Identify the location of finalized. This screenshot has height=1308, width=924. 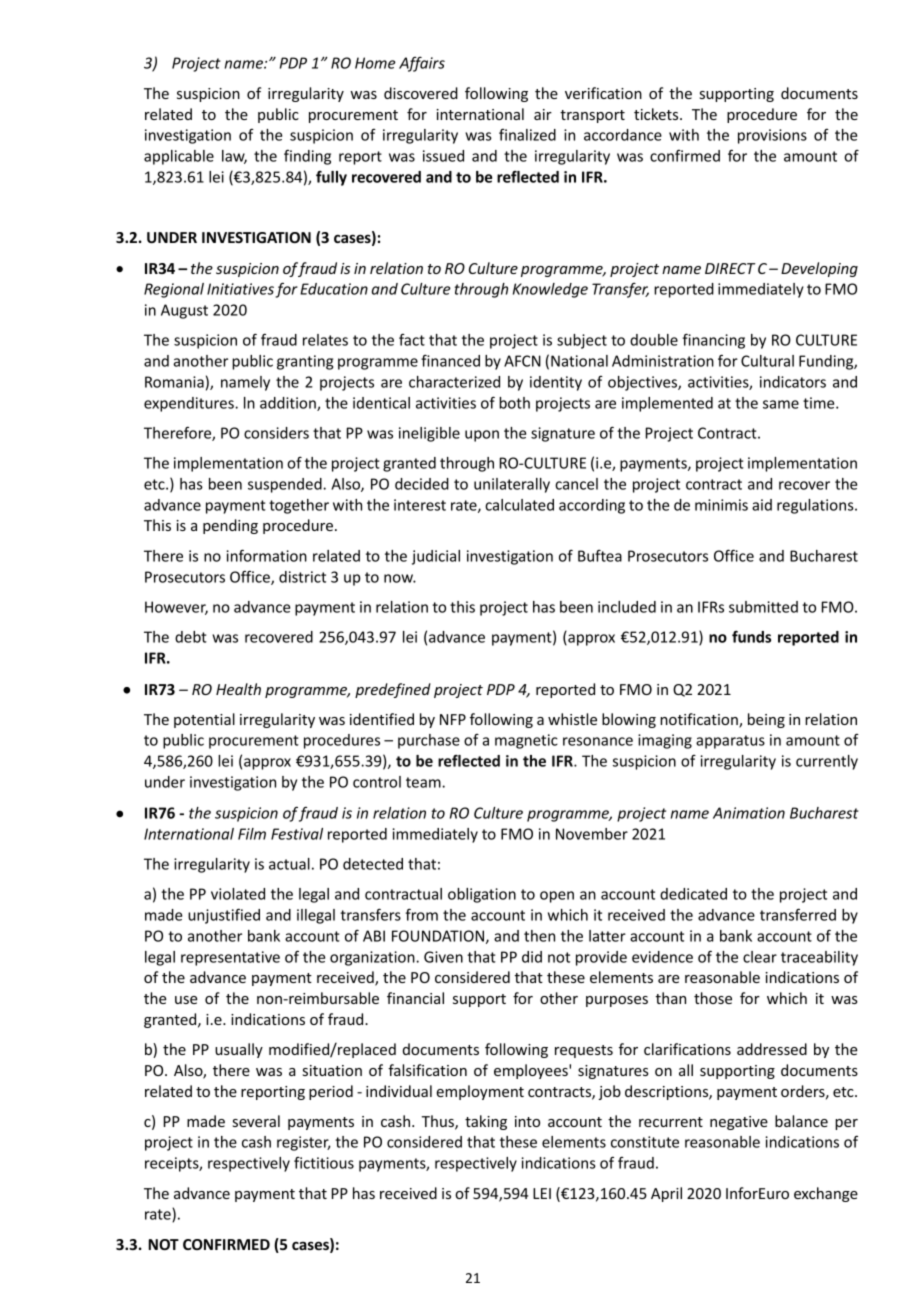
(527, 135).
